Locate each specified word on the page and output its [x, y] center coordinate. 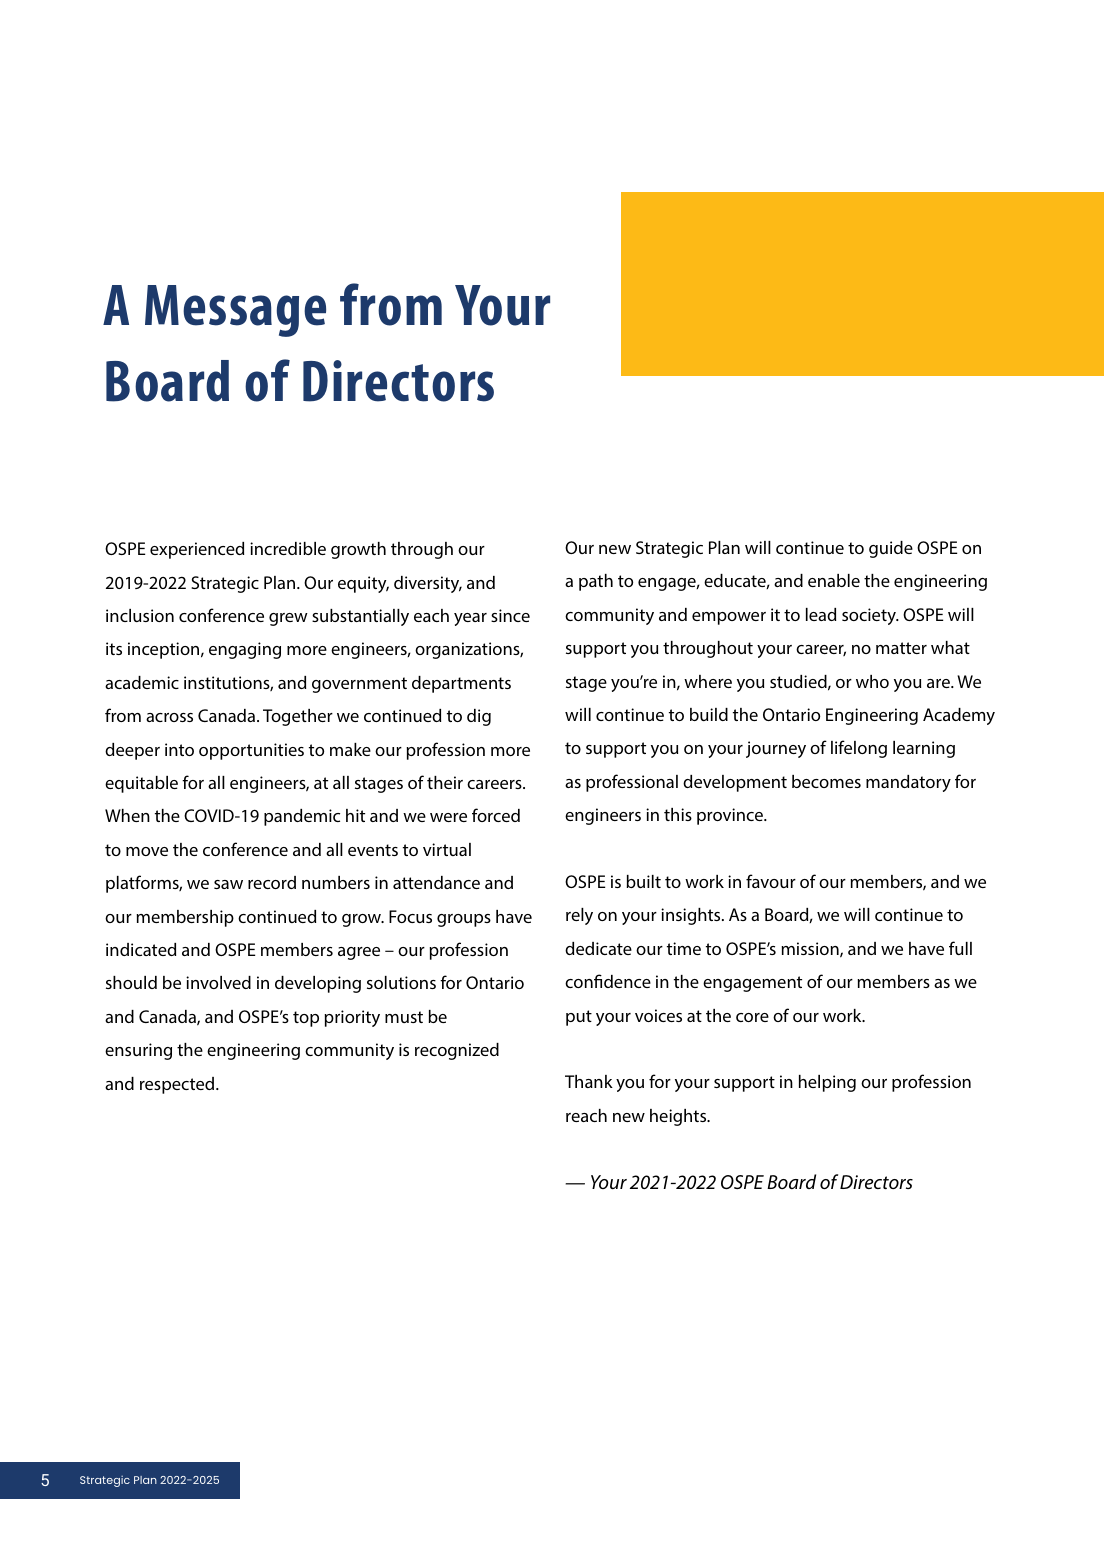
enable [834, 580]
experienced [197, 550]
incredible [288, 548]
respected [178, 1085]
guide [891, 549]
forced [496, 815]
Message [235, 311]
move [147, 851]
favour [771, 881]
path [596, 582]
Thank [589, 1081]
